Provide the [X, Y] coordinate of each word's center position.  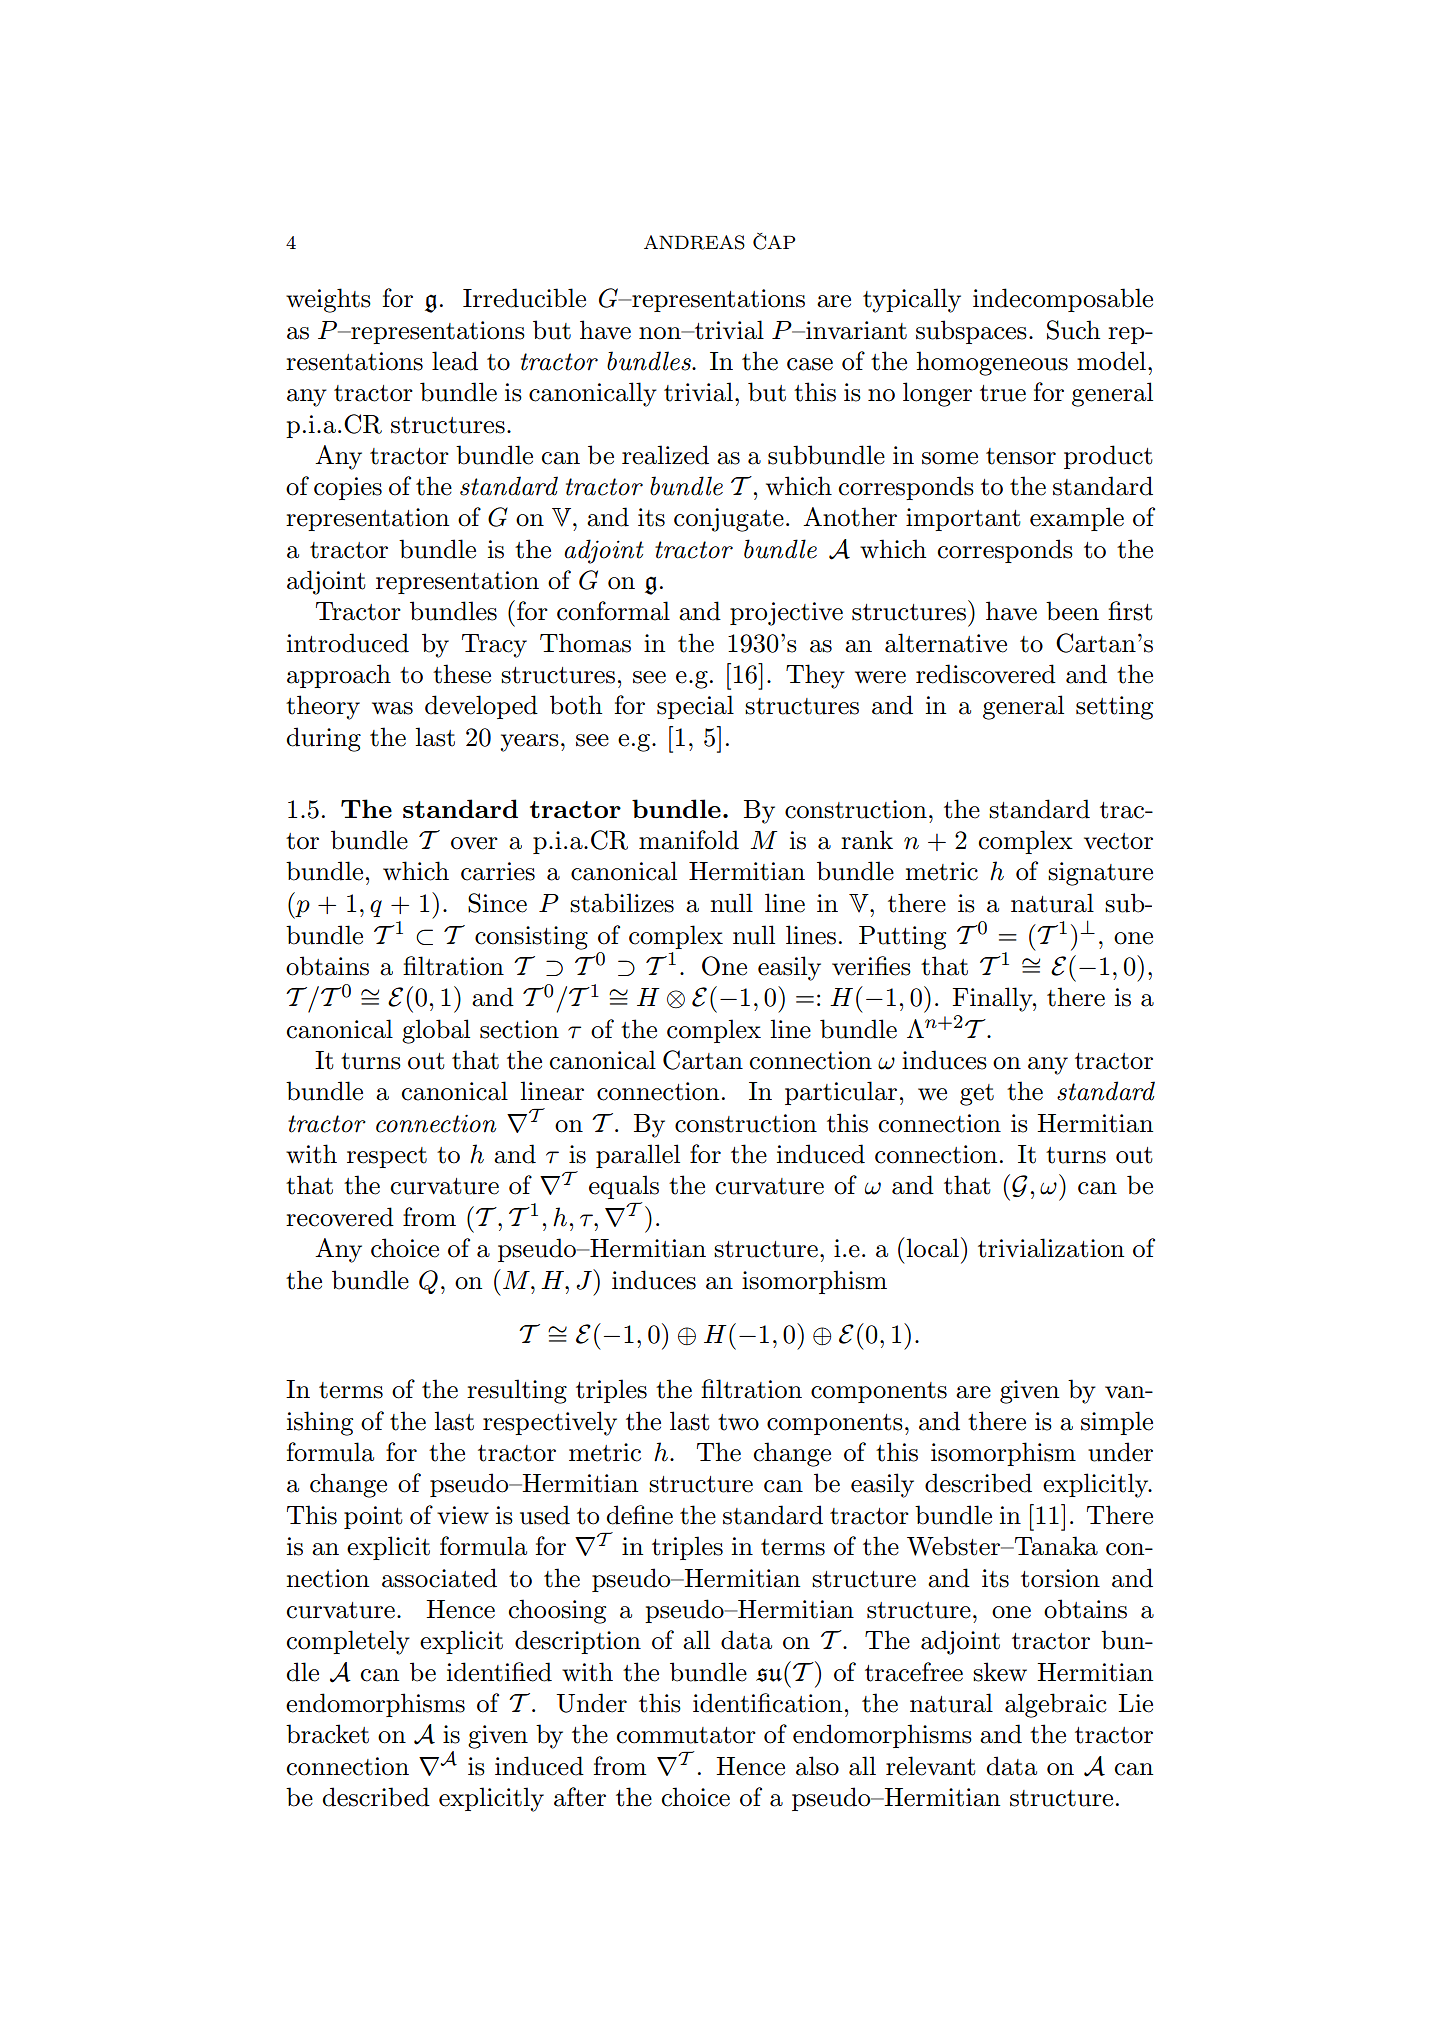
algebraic [1056, 1705]
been [1072, 611]
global [436, 1031]
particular [841, 1093]
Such [1073, 330]
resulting [517, 1391]
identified [499, 1672]
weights [328, 300]
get [977, 1095]
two [738, 1422]
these [462, 674]
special [695, 707]
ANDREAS [694, 242]
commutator [686, 1735]
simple [1117, 1423]
